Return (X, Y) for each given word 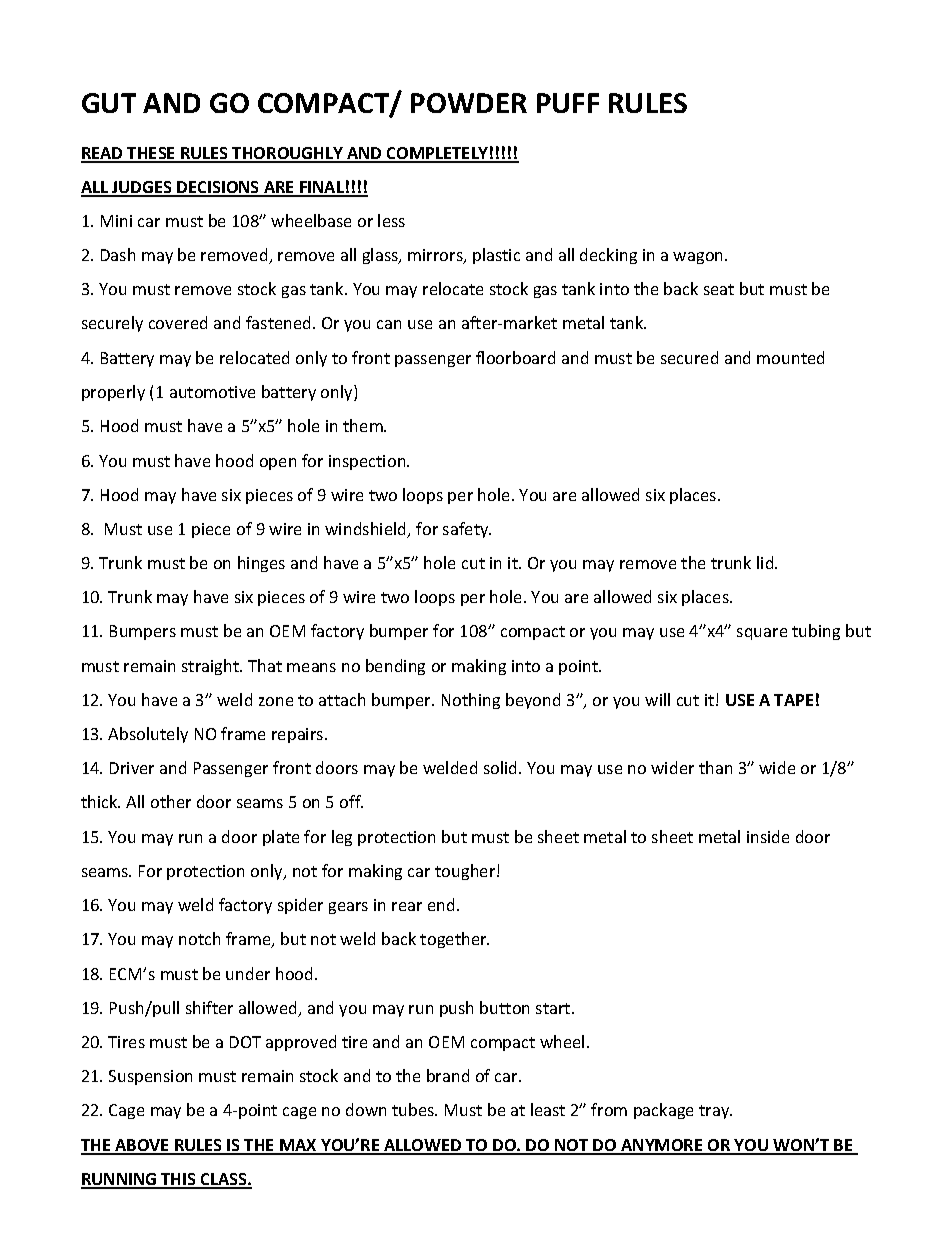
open (278, 464)
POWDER (469, 103)
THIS (178, 1180)
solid (502, 767)
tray (715, 1112)
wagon (699, 258)
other (171, 801)
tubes (414, 1109)
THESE (152, 154)
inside (768, 836)
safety (467, 530)
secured (689, 357)
